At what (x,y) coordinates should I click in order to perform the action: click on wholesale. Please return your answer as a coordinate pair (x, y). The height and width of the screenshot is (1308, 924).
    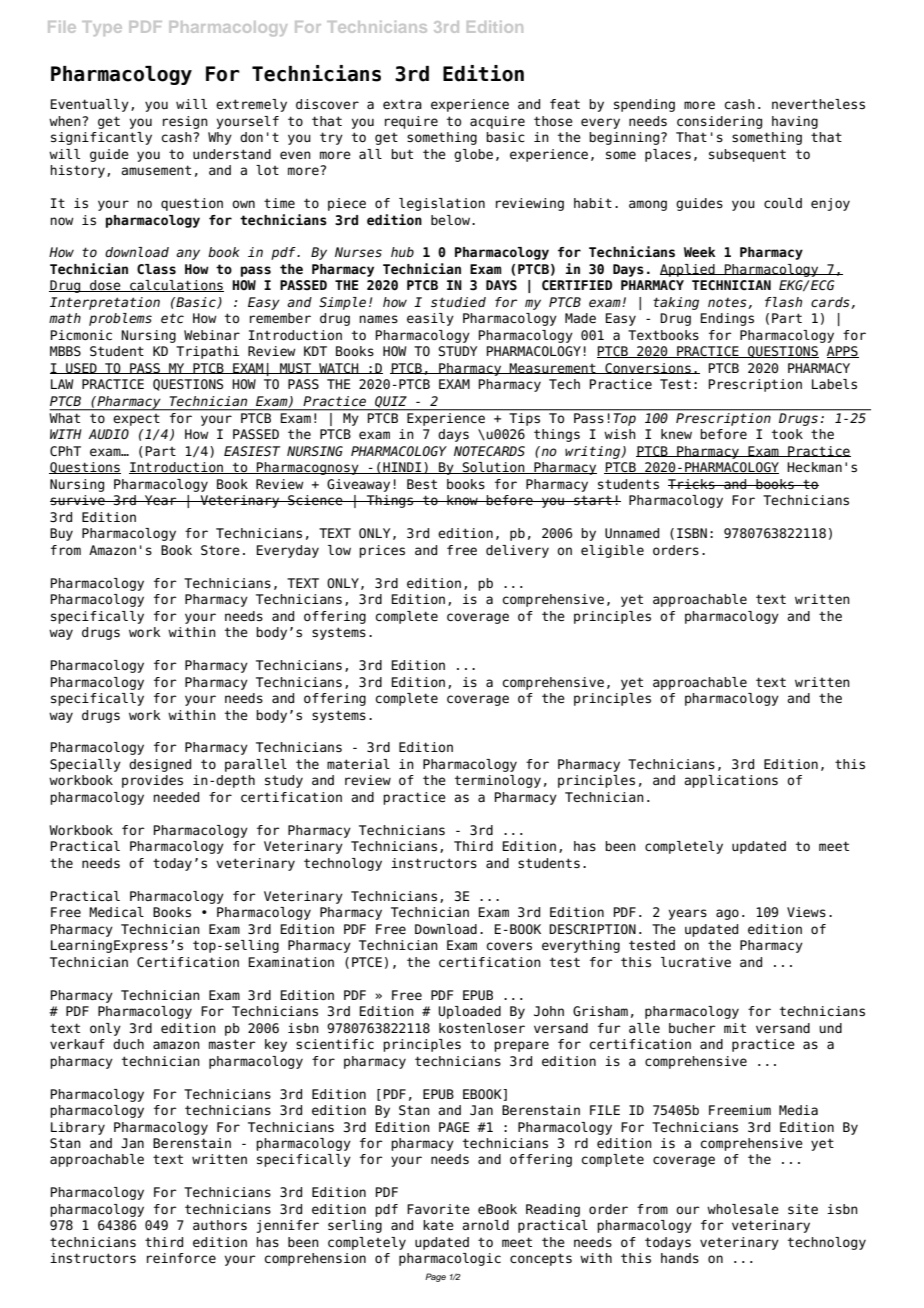
    Looking at the image, I should click on (743, 1209).
